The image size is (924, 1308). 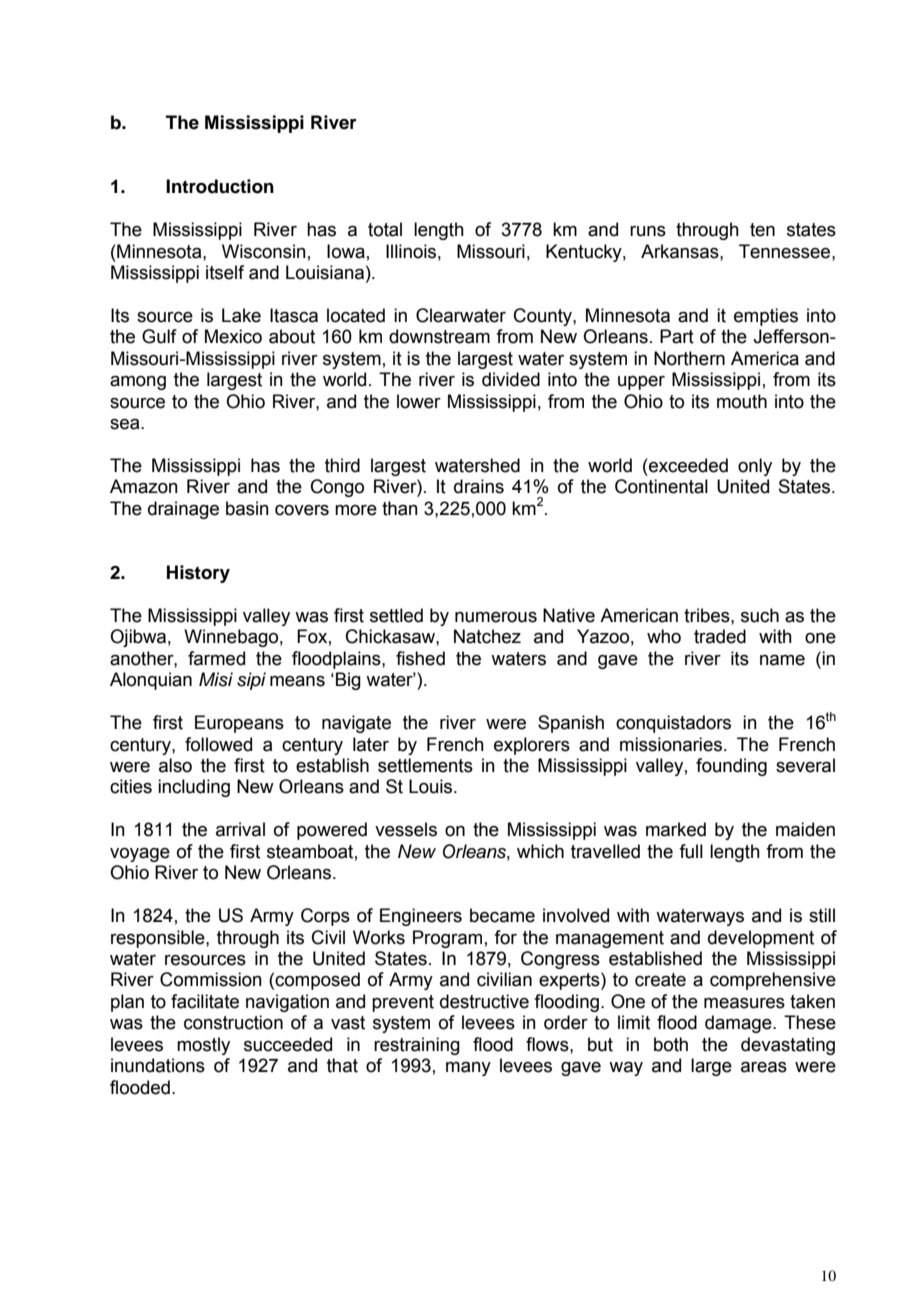 I want to click on drains, so click(x=479, y=486).
